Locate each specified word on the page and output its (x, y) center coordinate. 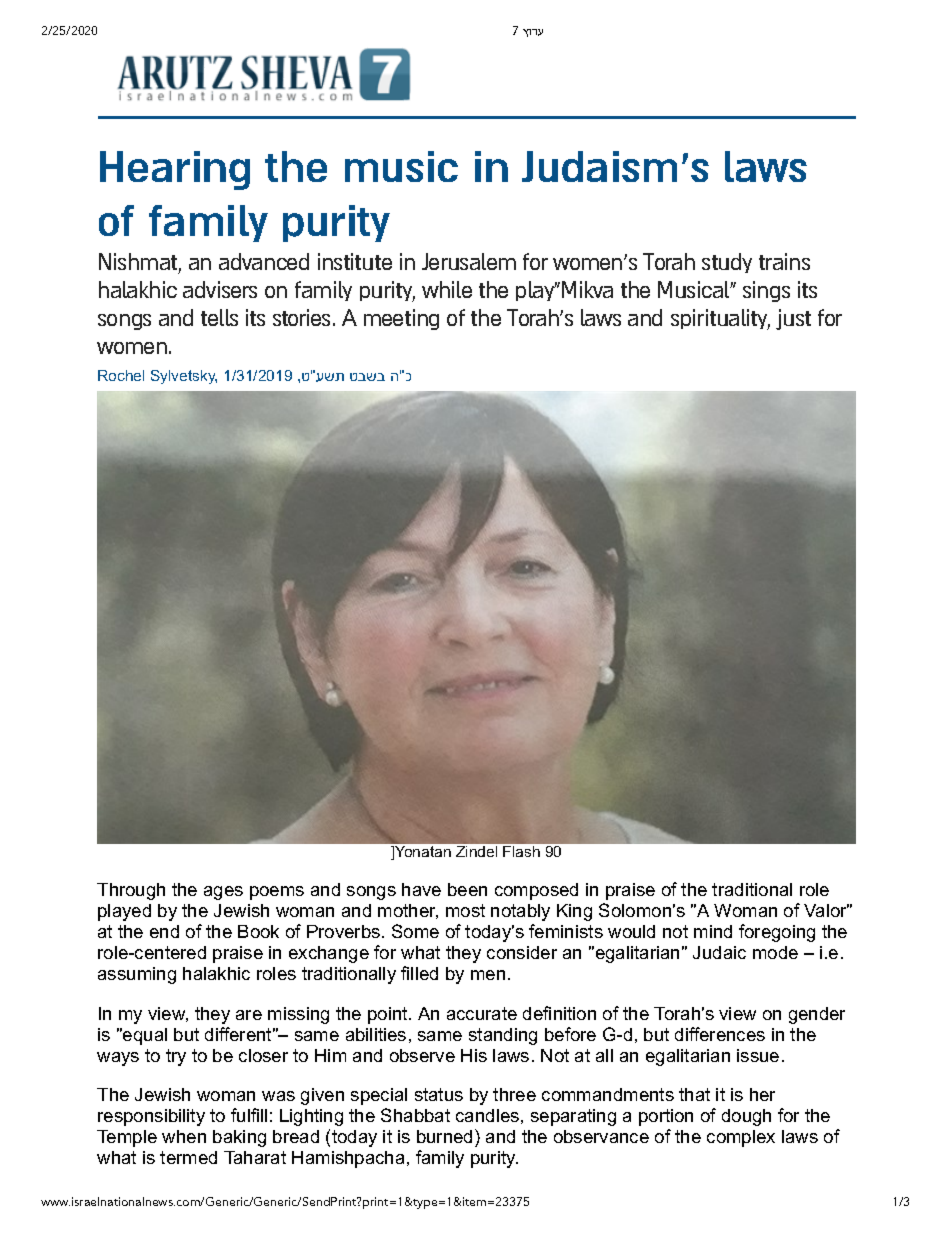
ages (223, 893)
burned (444, 1136)
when (184, 1136)
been (467, 889)
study (727, 263)
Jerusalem (469, 261)
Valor (826, 910)
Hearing (175, 170)
